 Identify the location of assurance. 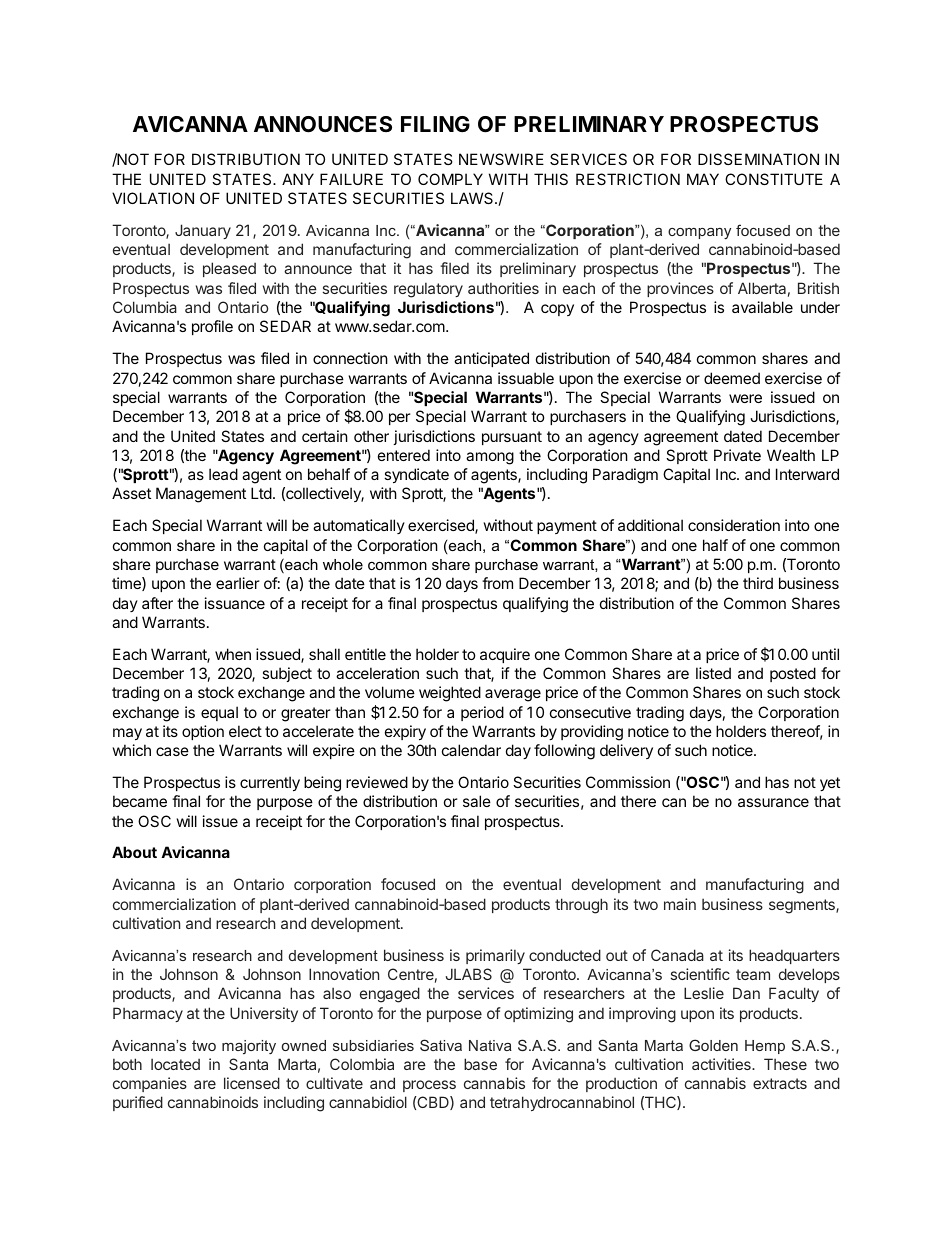
(773, 802).
